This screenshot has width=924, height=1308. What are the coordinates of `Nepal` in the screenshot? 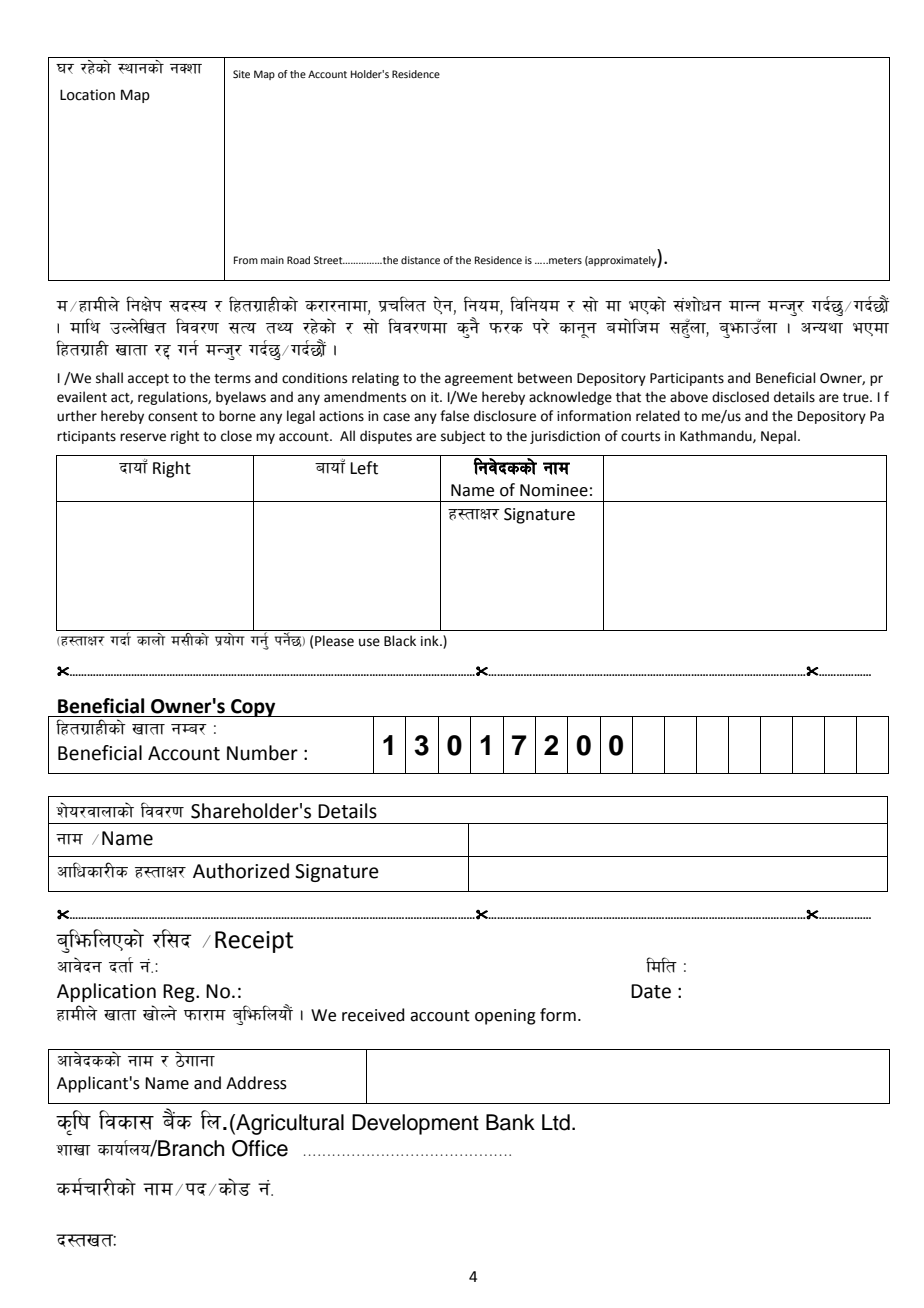 It's located at (778, 437).
